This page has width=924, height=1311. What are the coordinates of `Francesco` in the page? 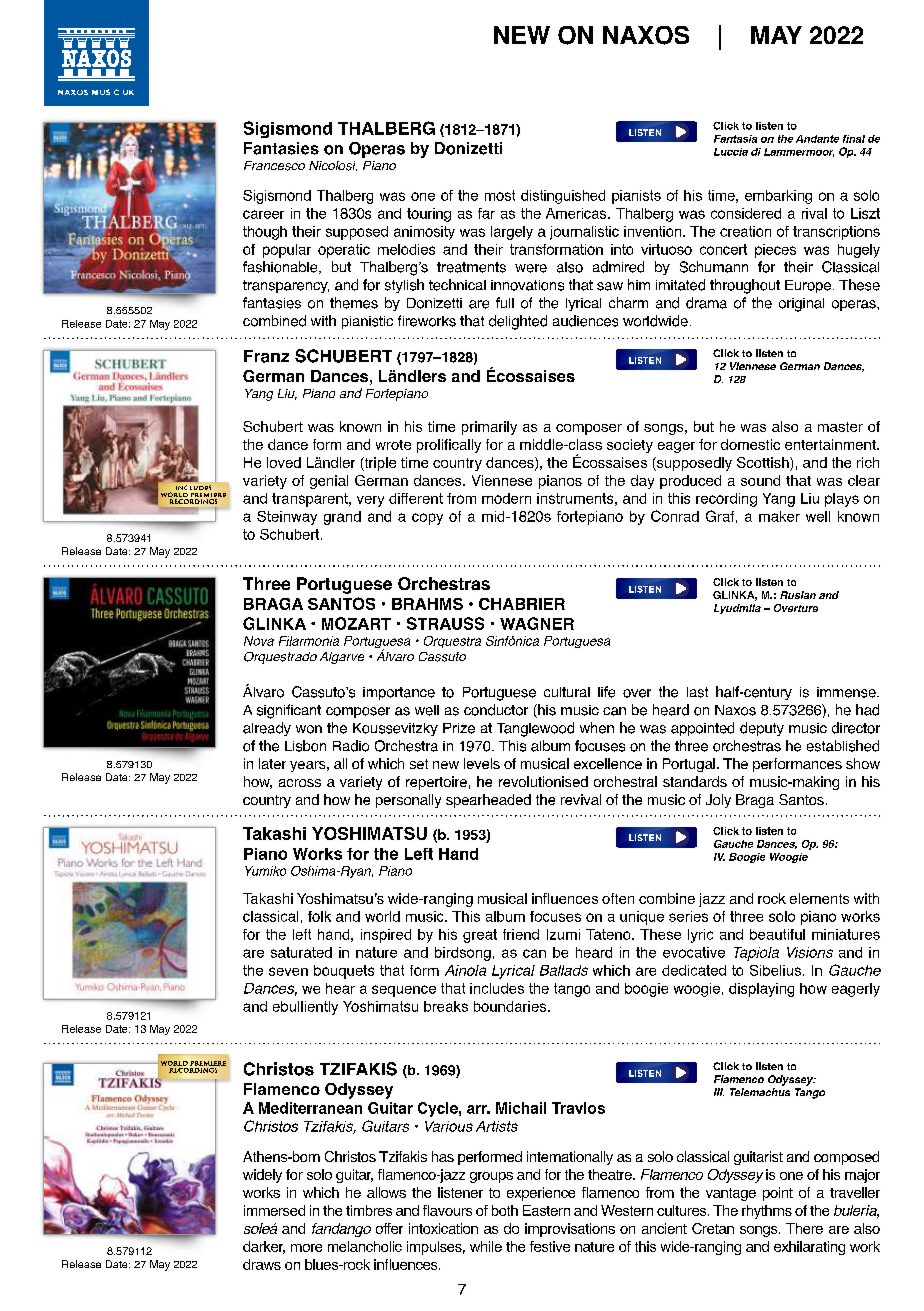 It's located at (274, 166).
